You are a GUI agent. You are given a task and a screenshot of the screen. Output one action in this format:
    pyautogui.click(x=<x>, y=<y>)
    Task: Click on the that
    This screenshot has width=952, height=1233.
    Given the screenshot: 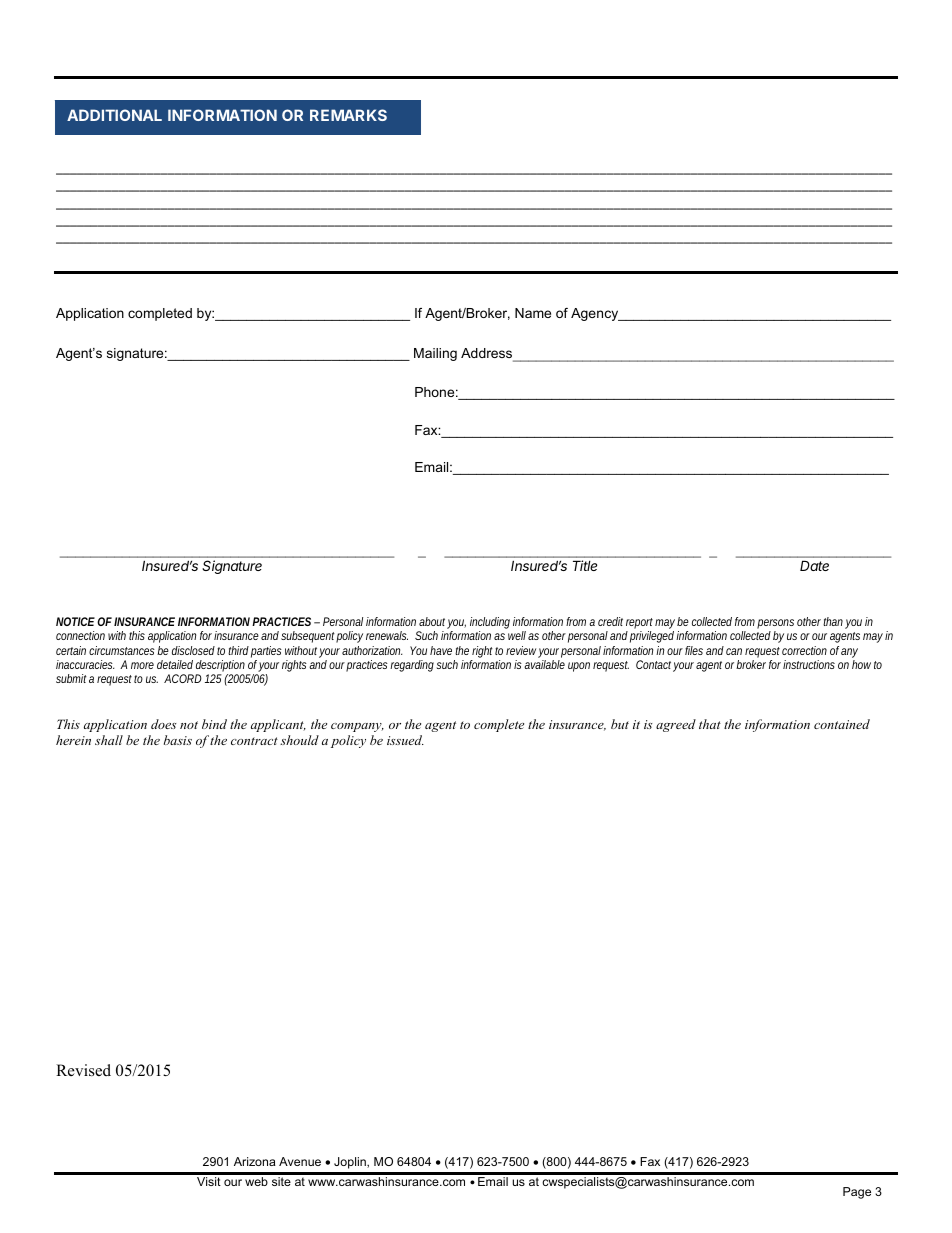 What is the action you would take?
    pyautogui.click(x=710, y=724)
